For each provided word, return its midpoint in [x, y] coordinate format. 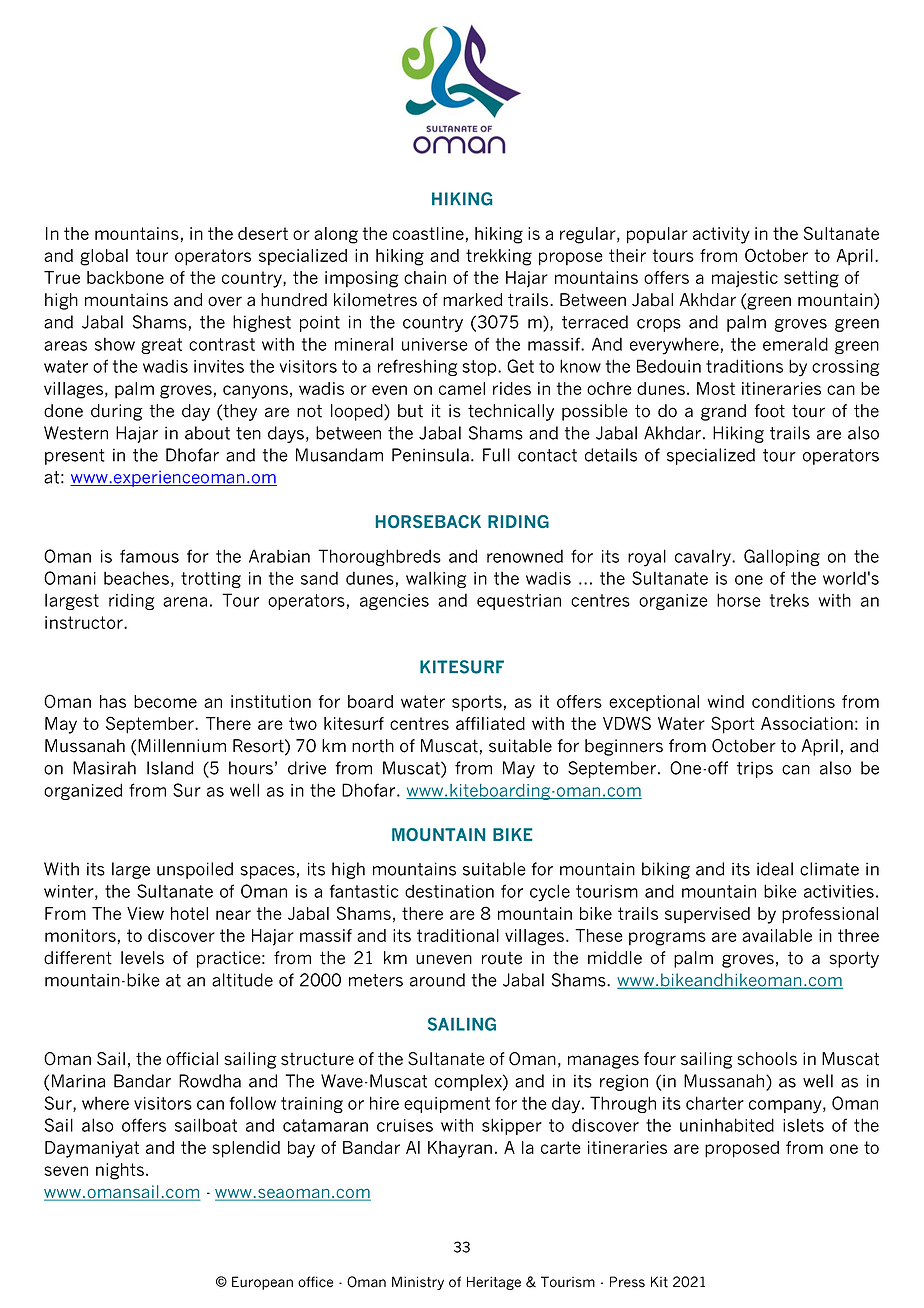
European [262, 1283]
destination [449, 891]
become [165, 701]
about [207, 433]
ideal [775, 869]
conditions [793, 701]
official [192, 1059]
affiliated [490, 723]
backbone [125, 277]
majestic [745, 279]
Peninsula [430, 455]
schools [767, 1059]
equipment [447, 1105]
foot [769, 411]
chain [425, 277]
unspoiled [195, 870]
